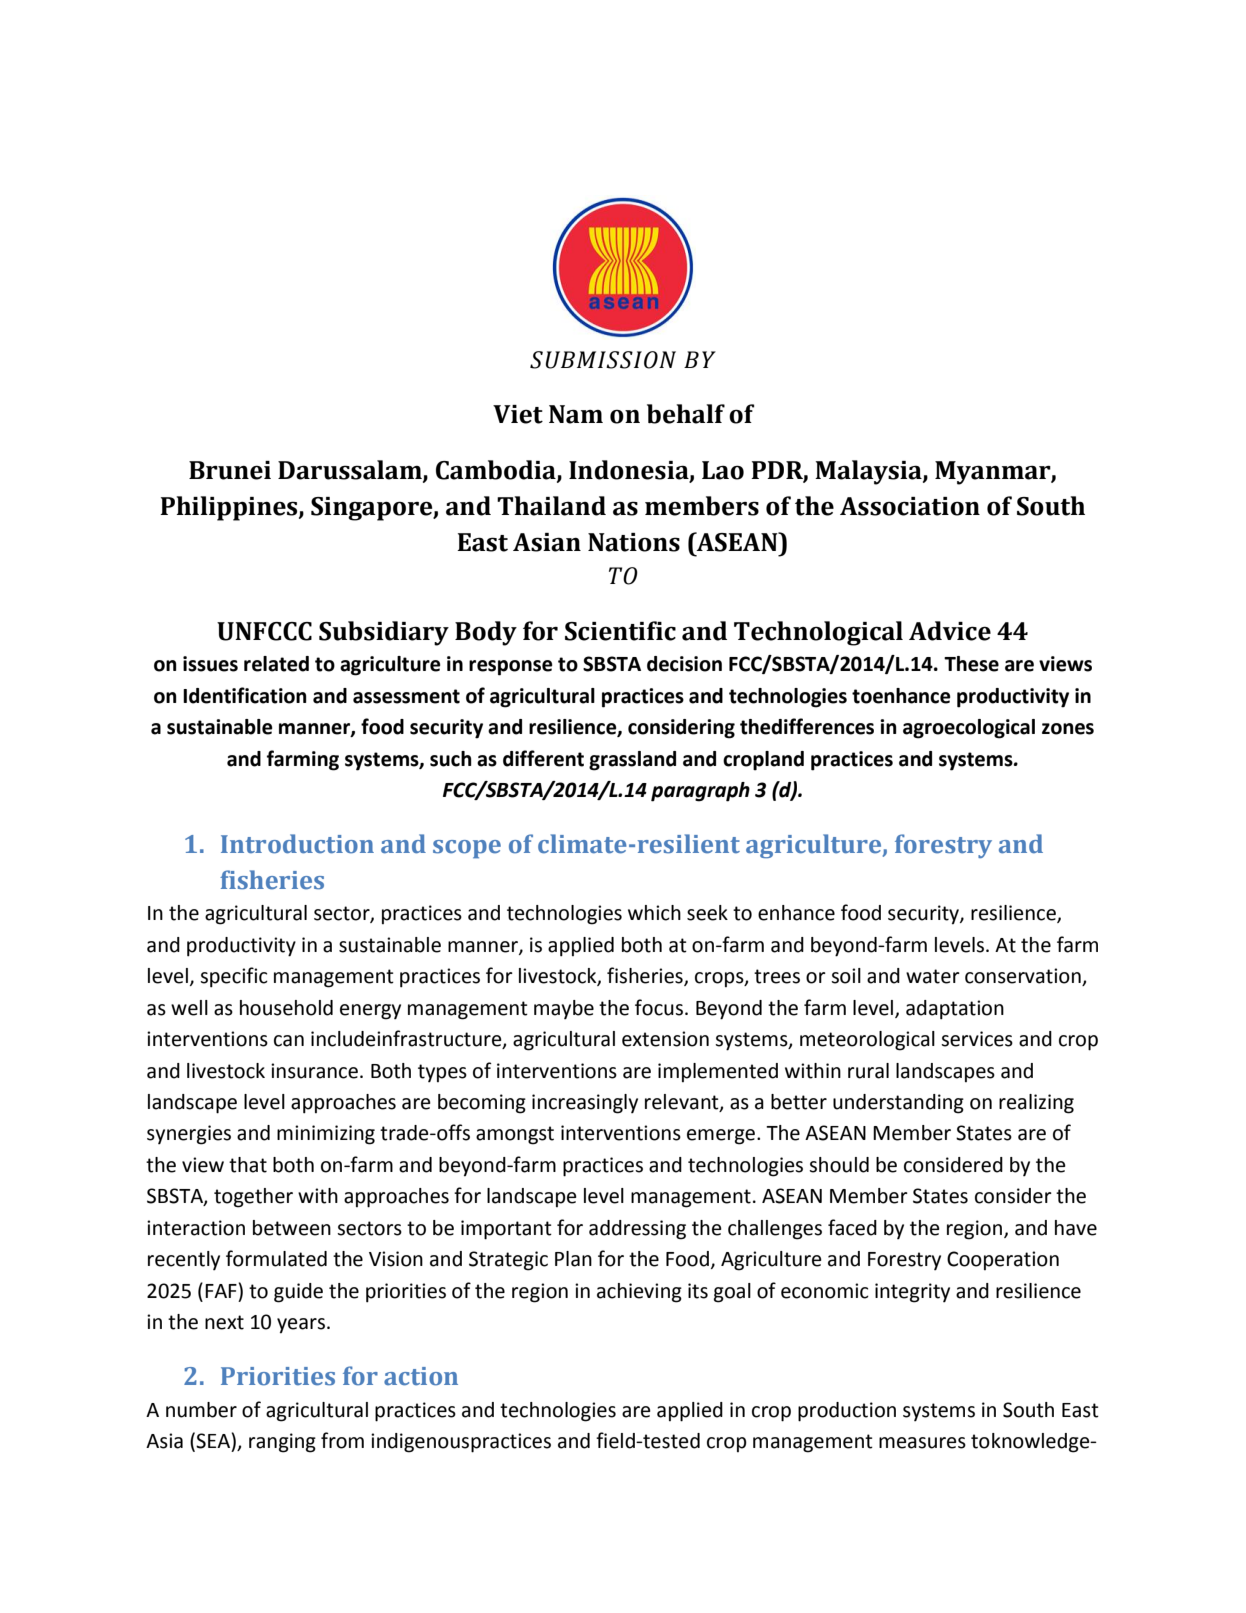 The height and width of the page is (1613, 1246). What do you see at coordinates (639, 1293) in the page?
I see `achieving` at bounding box center [639, 1293].
